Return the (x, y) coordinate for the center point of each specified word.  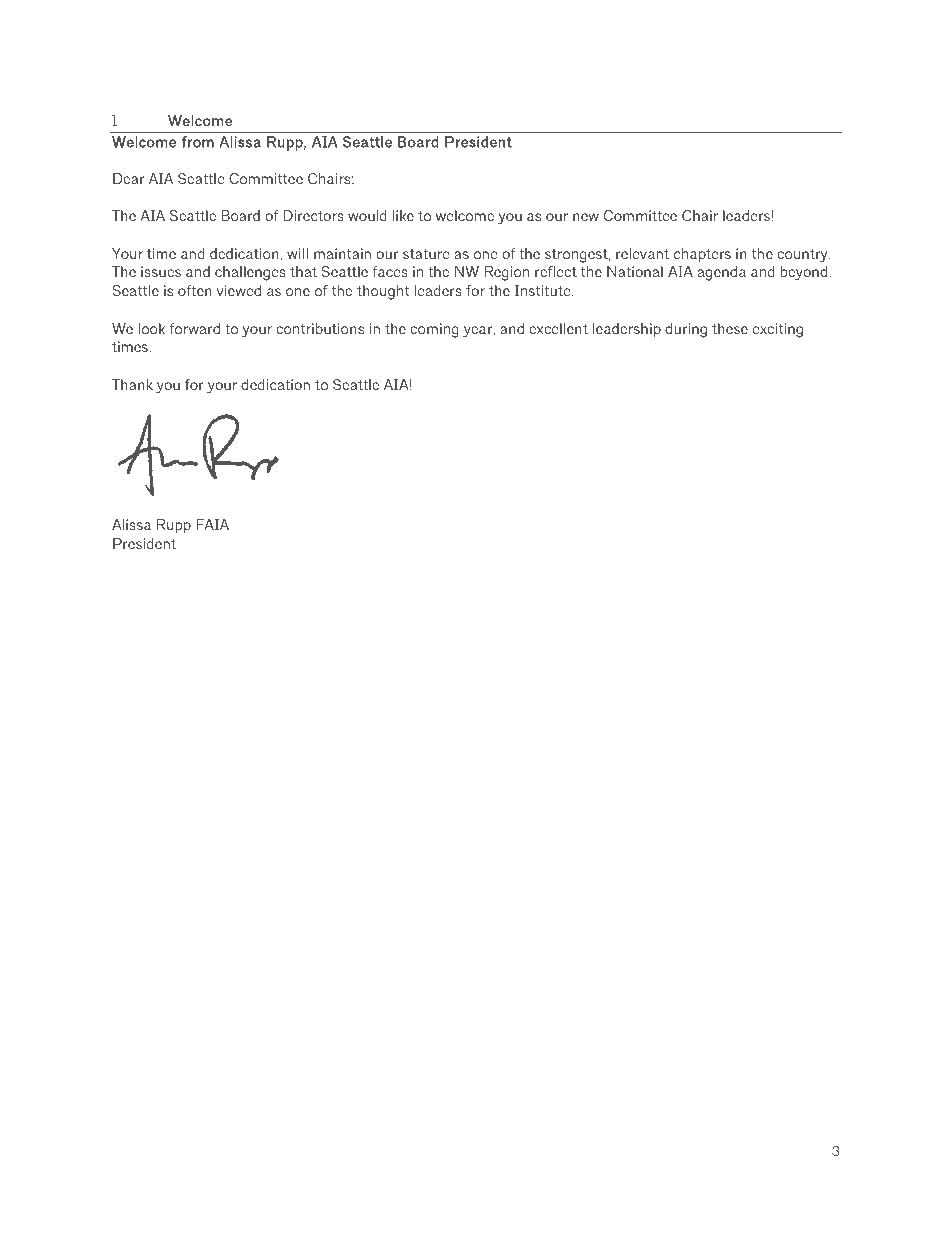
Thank (132, 384)
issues (161, 271)
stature (426, 254)
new (586, 217)
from (197, 142)
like (403, 215)
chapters (702, 255)
